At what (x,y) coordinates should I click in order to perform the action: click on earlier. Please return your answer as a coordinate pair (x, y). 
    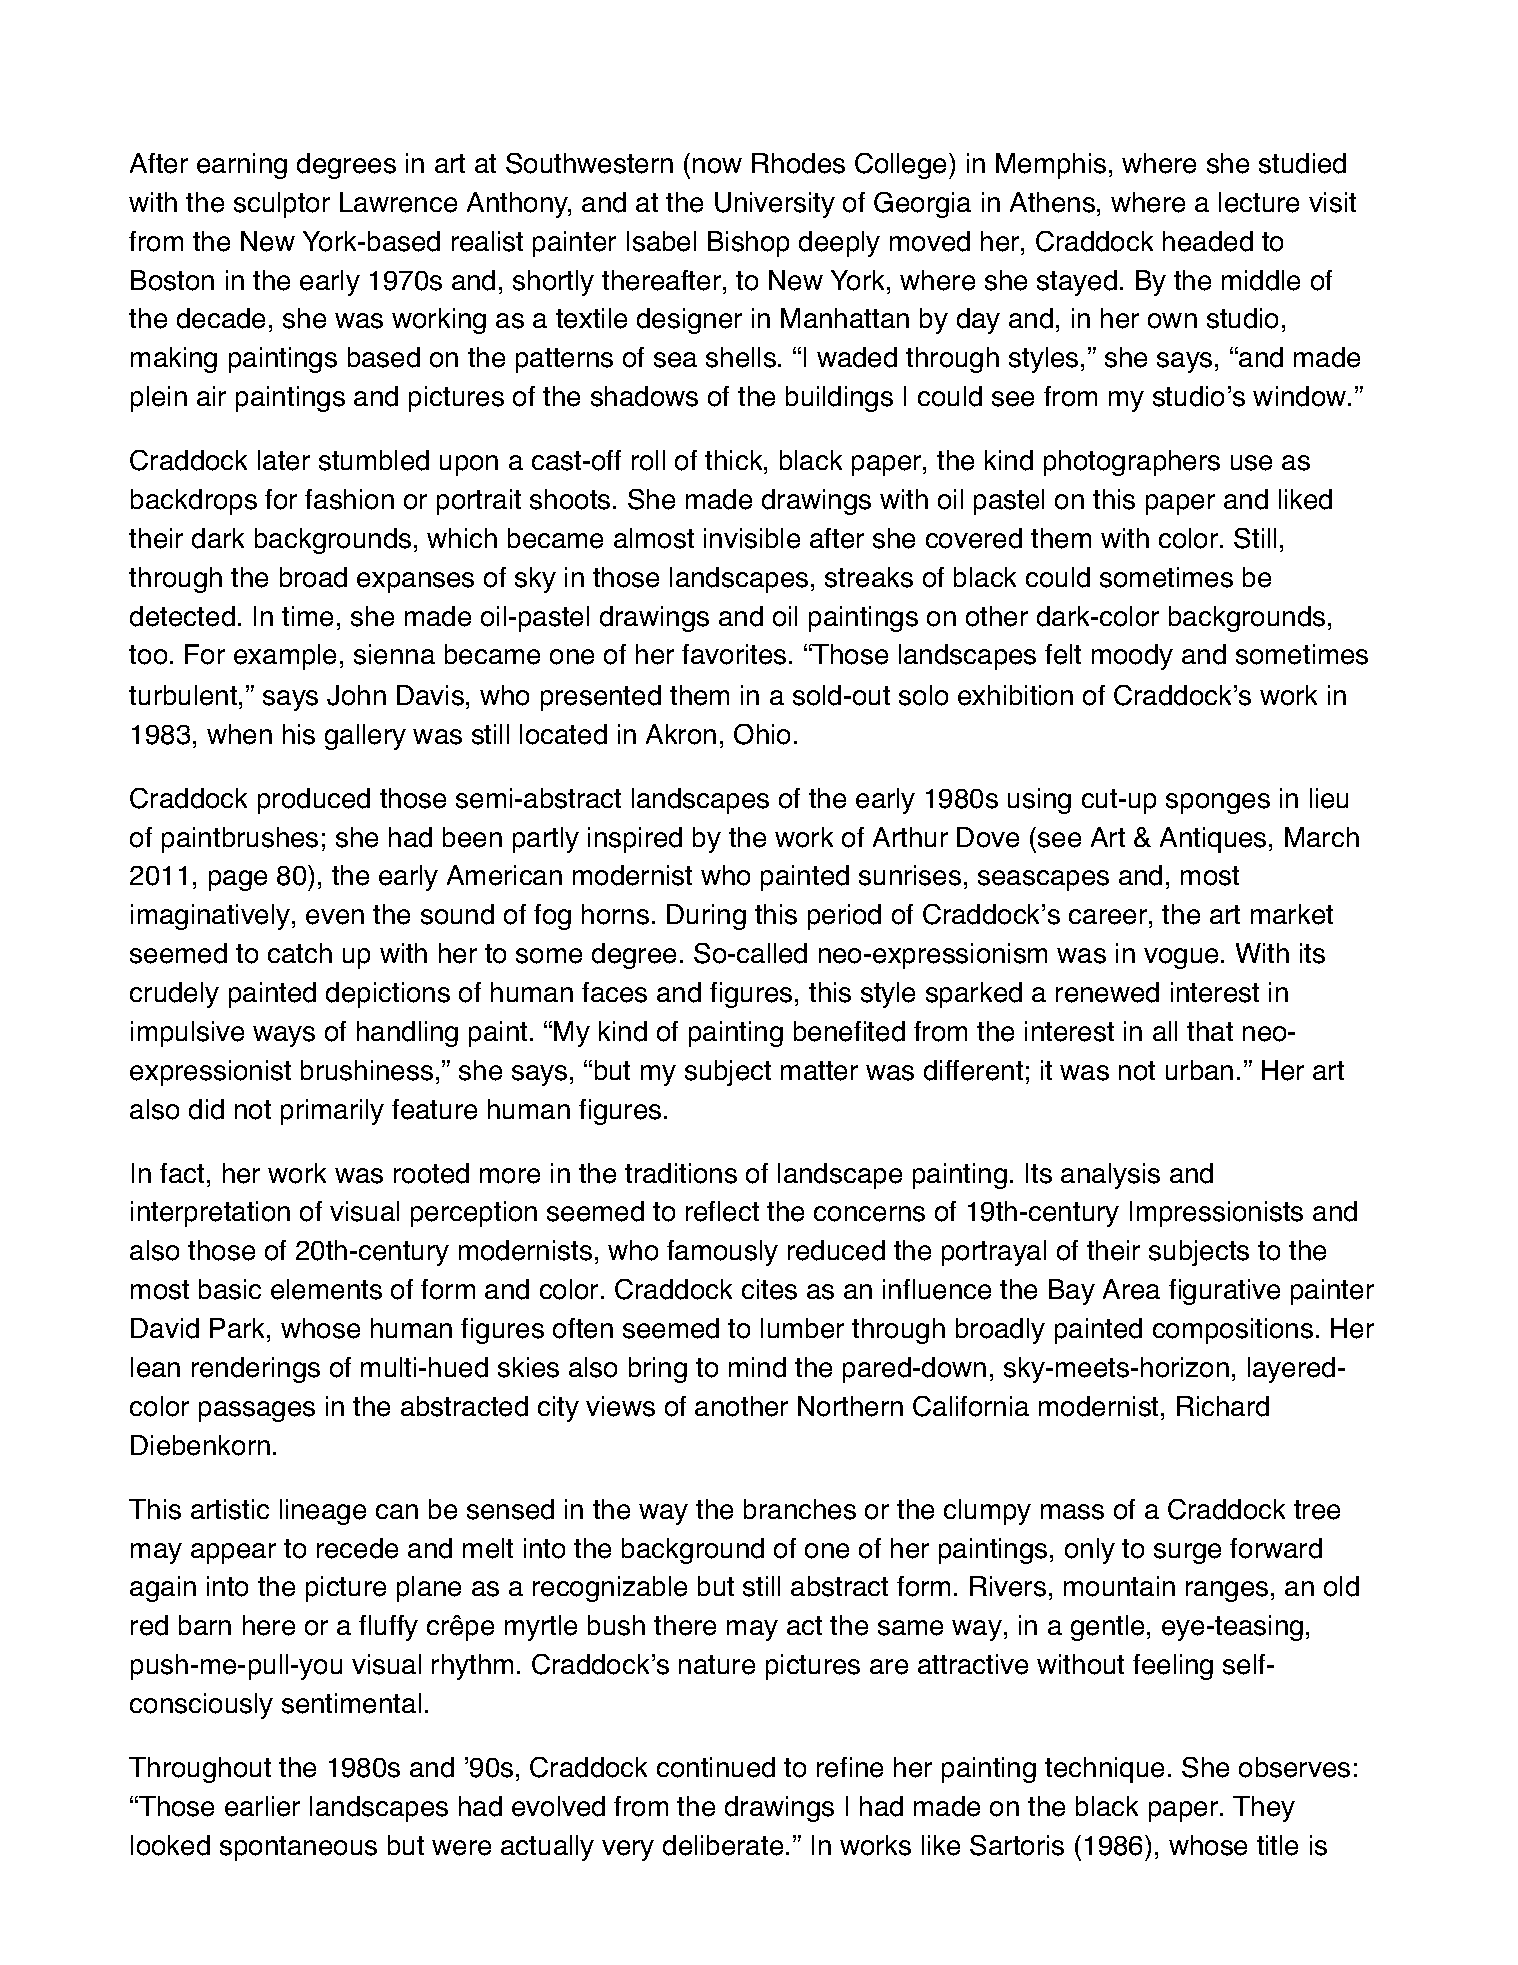
    Looking at the image, I should click on (262, 1806).
